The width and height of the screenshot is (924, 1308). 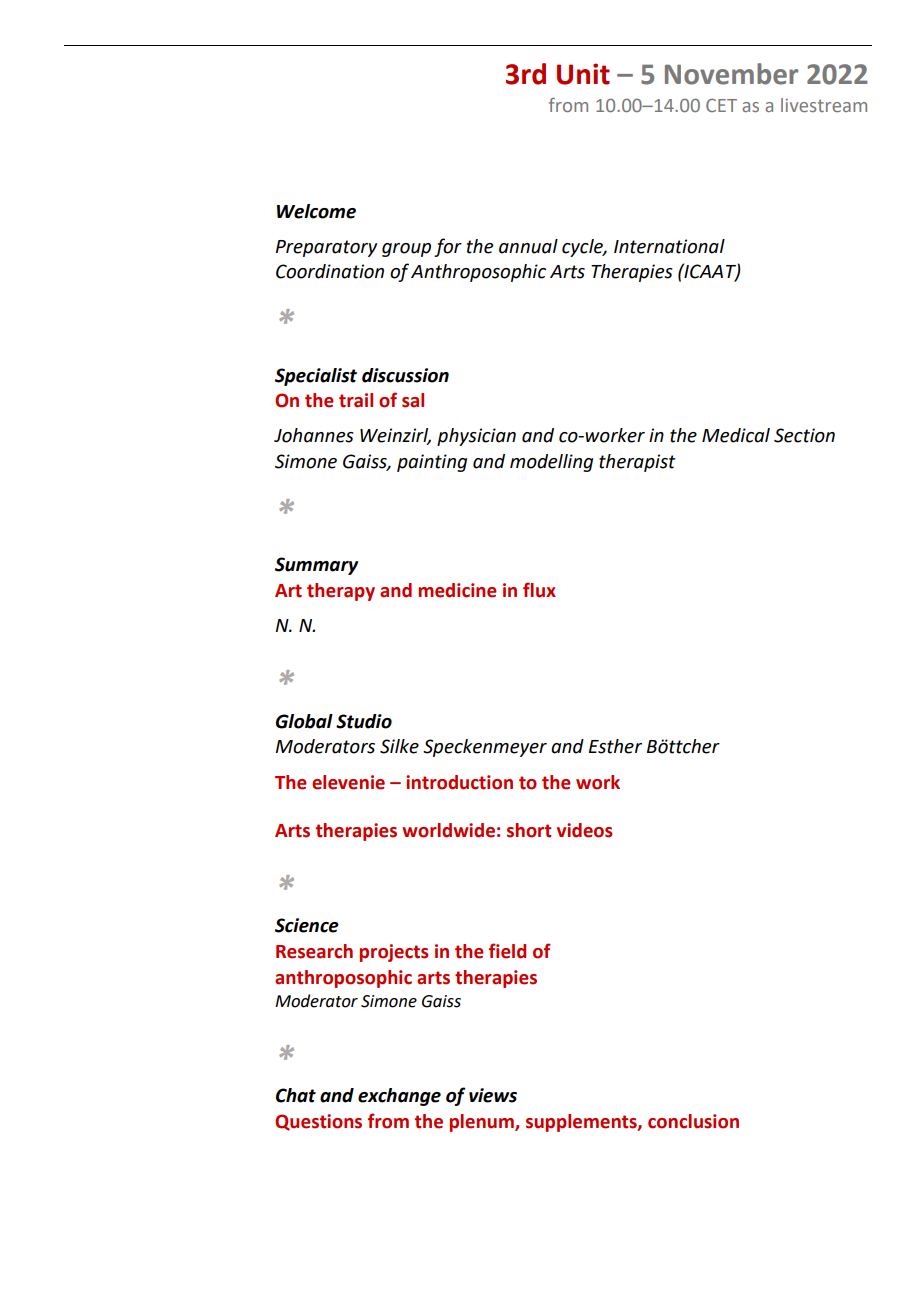 I want to click on exchange, so click(x=399, y=1097).
